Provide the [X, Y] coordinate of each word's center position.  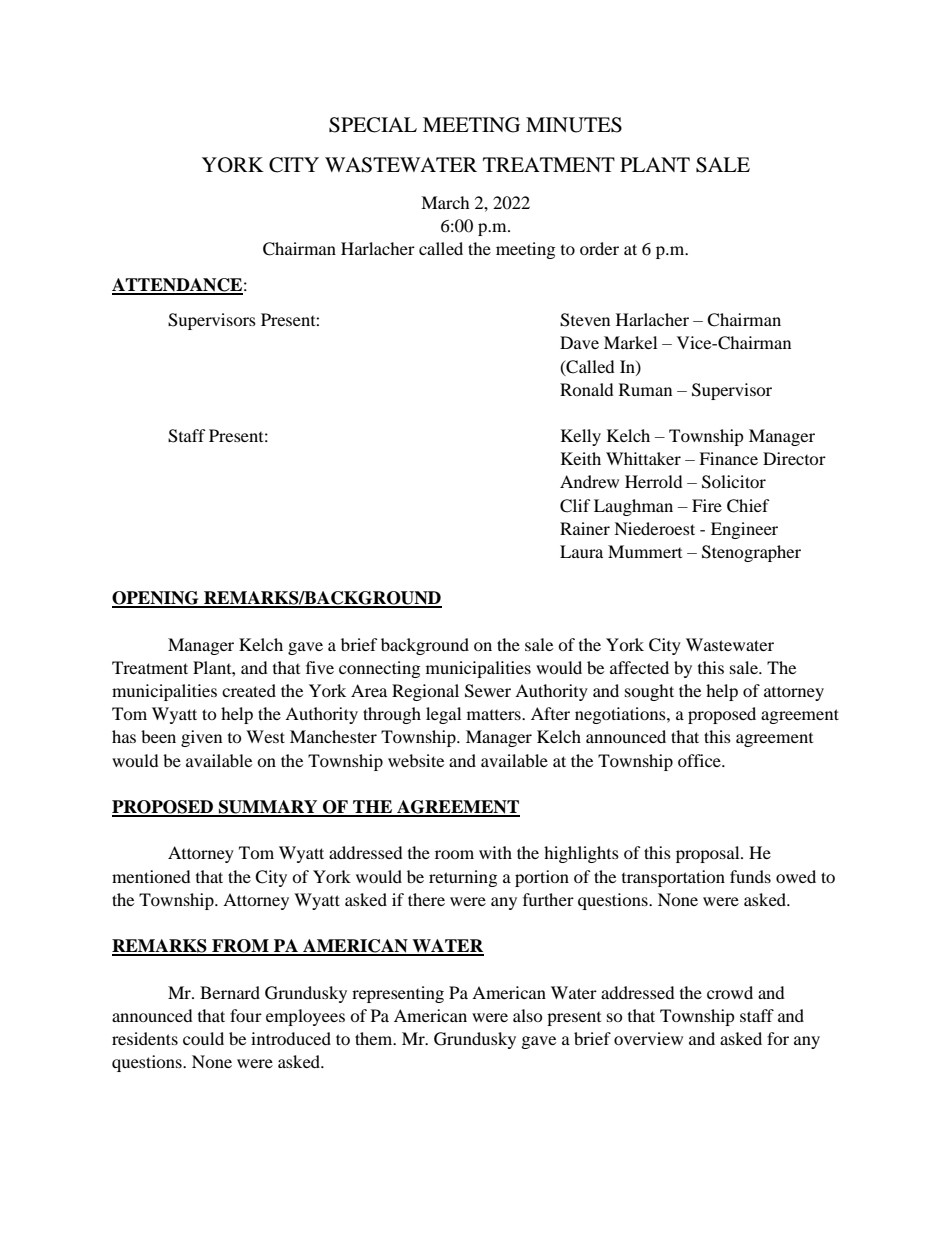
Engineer [744, 530]
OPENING [156, 599]
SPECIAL [373, 125]
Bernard [230, 992]
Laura [581, 551]
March [445, 202]
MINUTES [574, 125]
